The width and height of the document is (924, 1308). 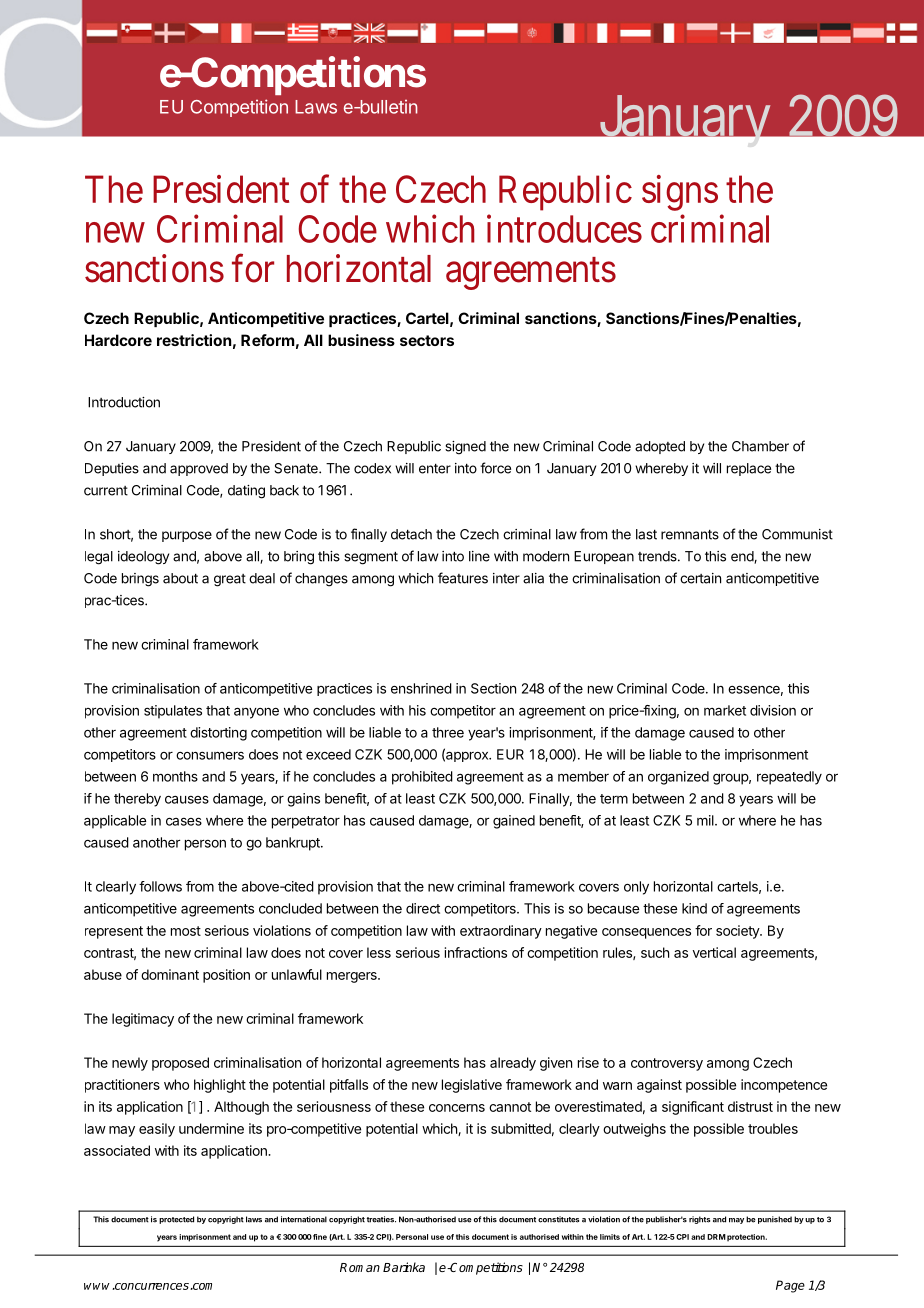 What do you see at coordinates (176, 1220) in the document?
I see `protected` at bounding box center [176, 1220].
